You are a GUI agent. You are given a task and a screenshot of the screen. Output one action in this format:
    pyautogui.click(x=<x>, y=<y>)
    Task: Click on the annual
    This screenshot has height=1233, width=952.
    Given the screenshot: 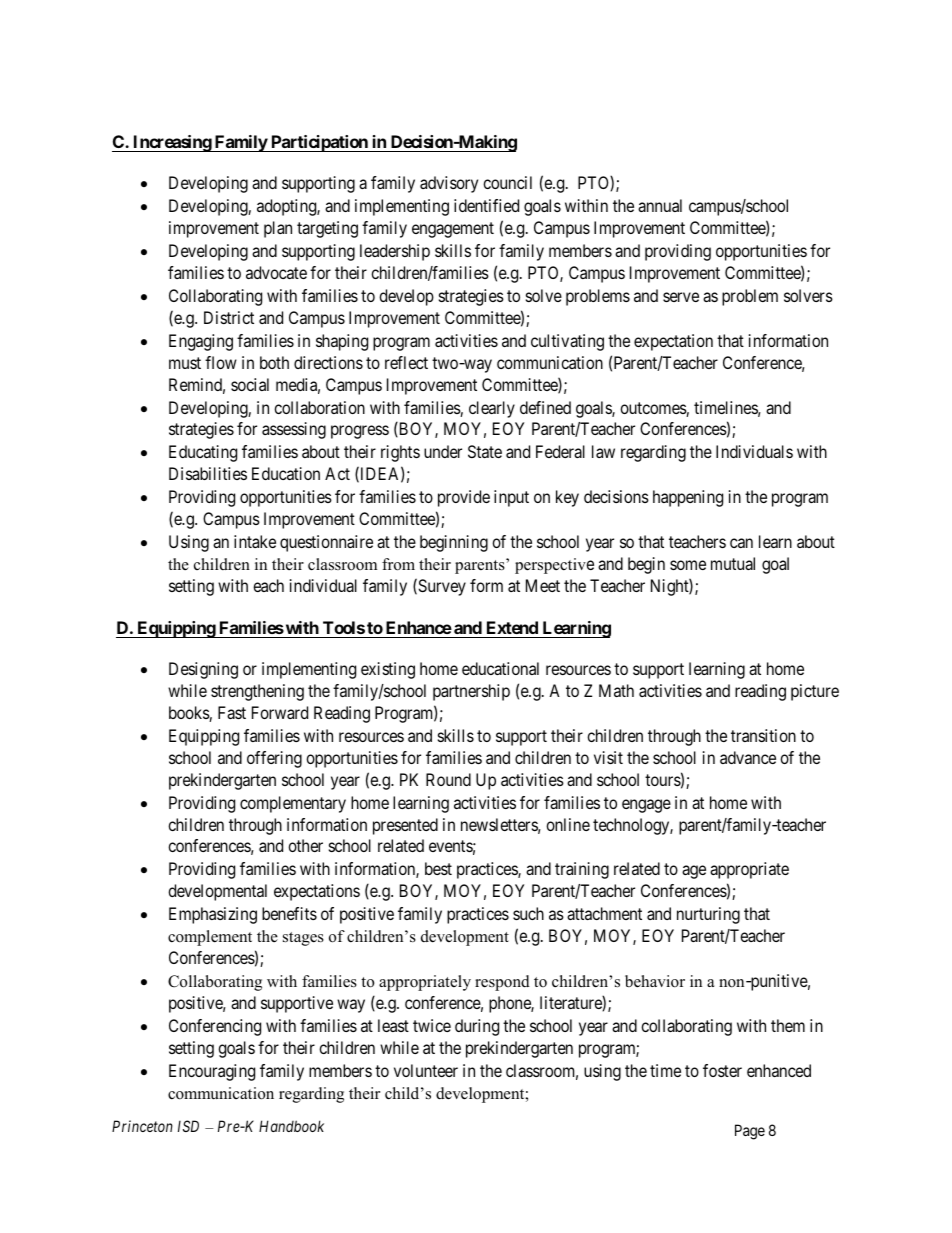 What is the action you would take?
    pyautogui.click(x=660, y=205)
